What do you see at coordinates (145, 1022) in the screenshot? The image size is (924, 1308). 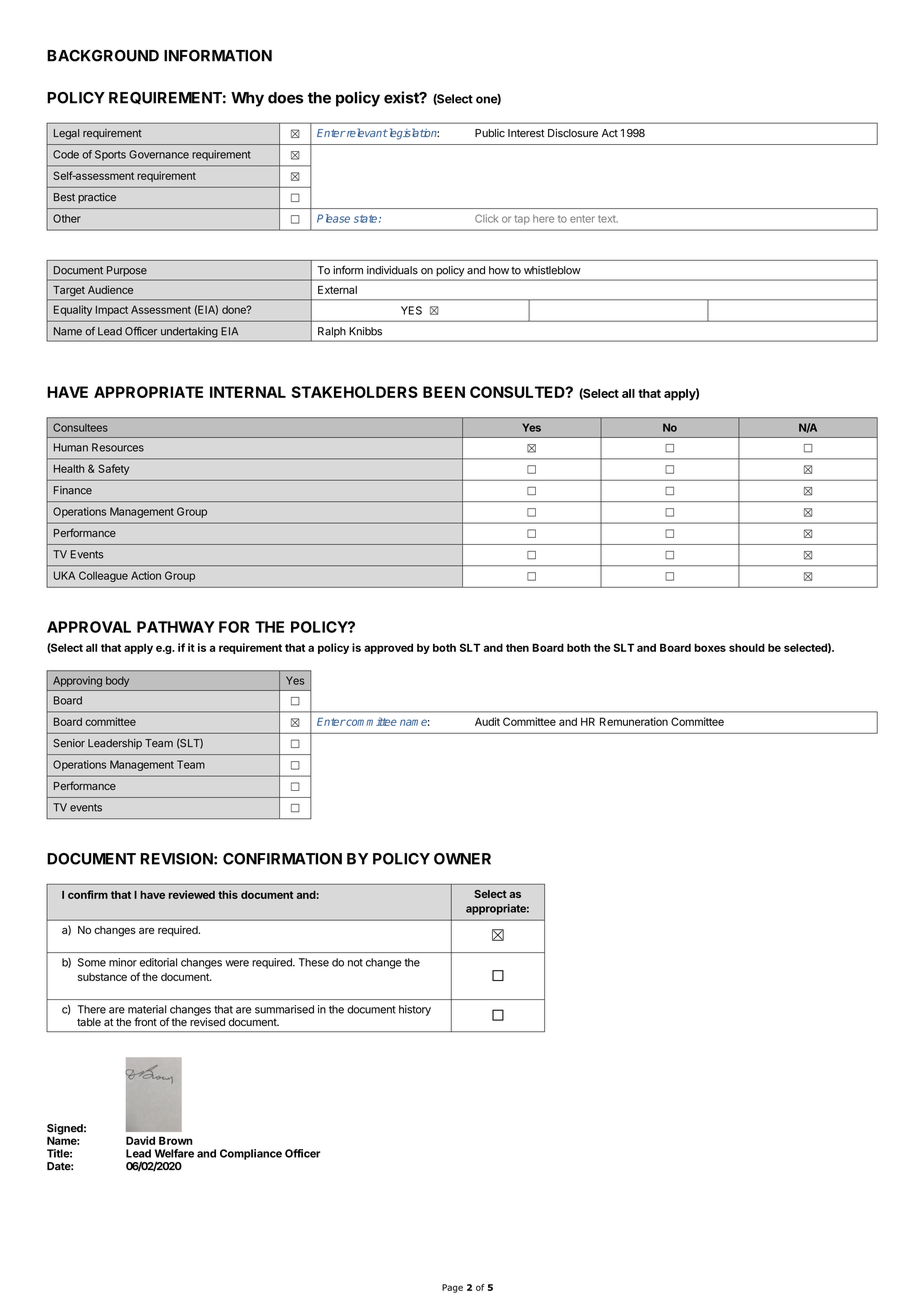 I see `front` at bounding box center [145, 1022].
